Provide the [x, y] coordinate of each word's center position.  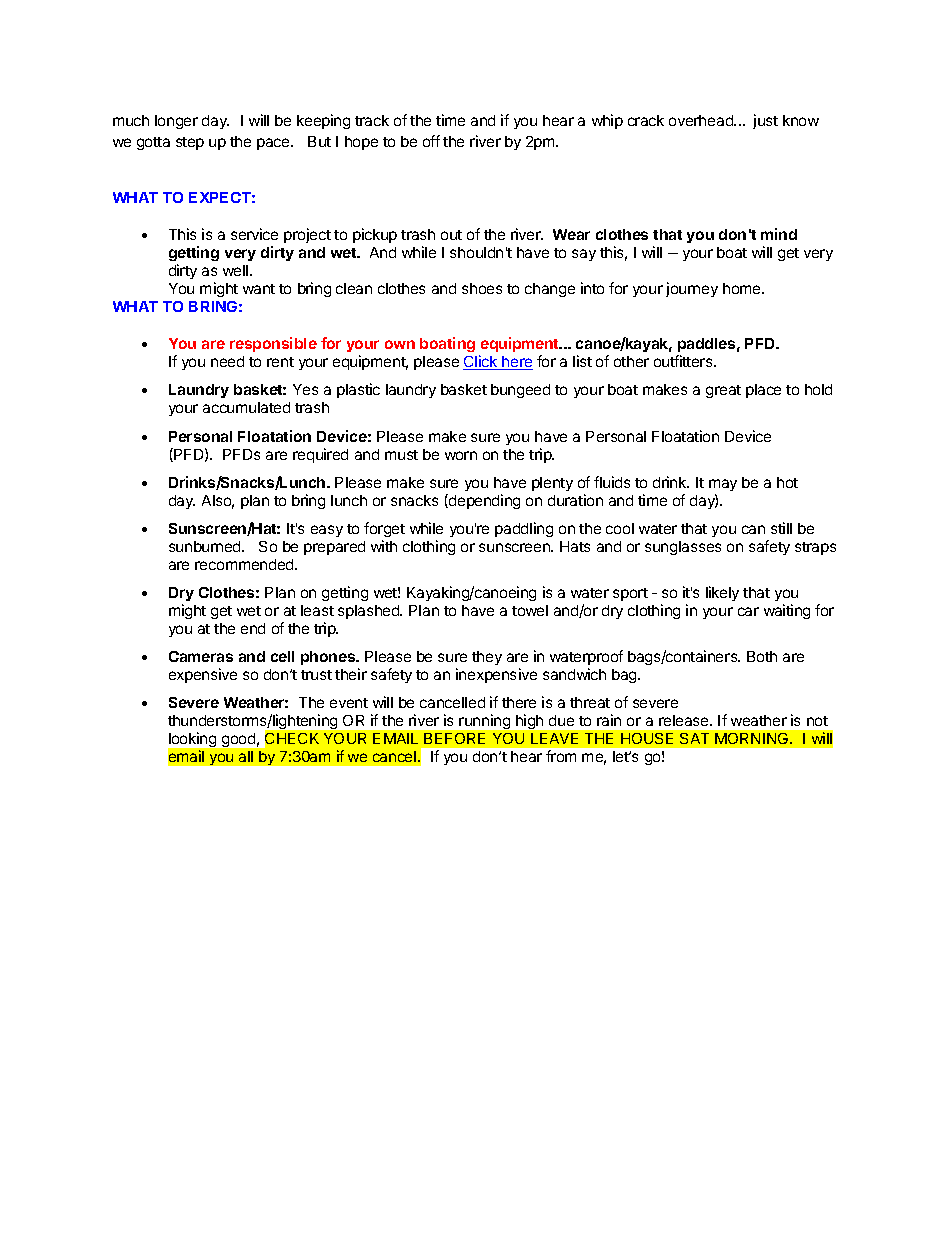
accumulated [246, 407]
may [723, 485]
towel [530, 610]
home [743, 288]
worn [461, 455]
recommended [245, 564]
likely [722, 593]
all [246, 756]
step [190, 143]
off [431, 141]
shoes [482, 288]
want [259, 289]
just [765, 121]
